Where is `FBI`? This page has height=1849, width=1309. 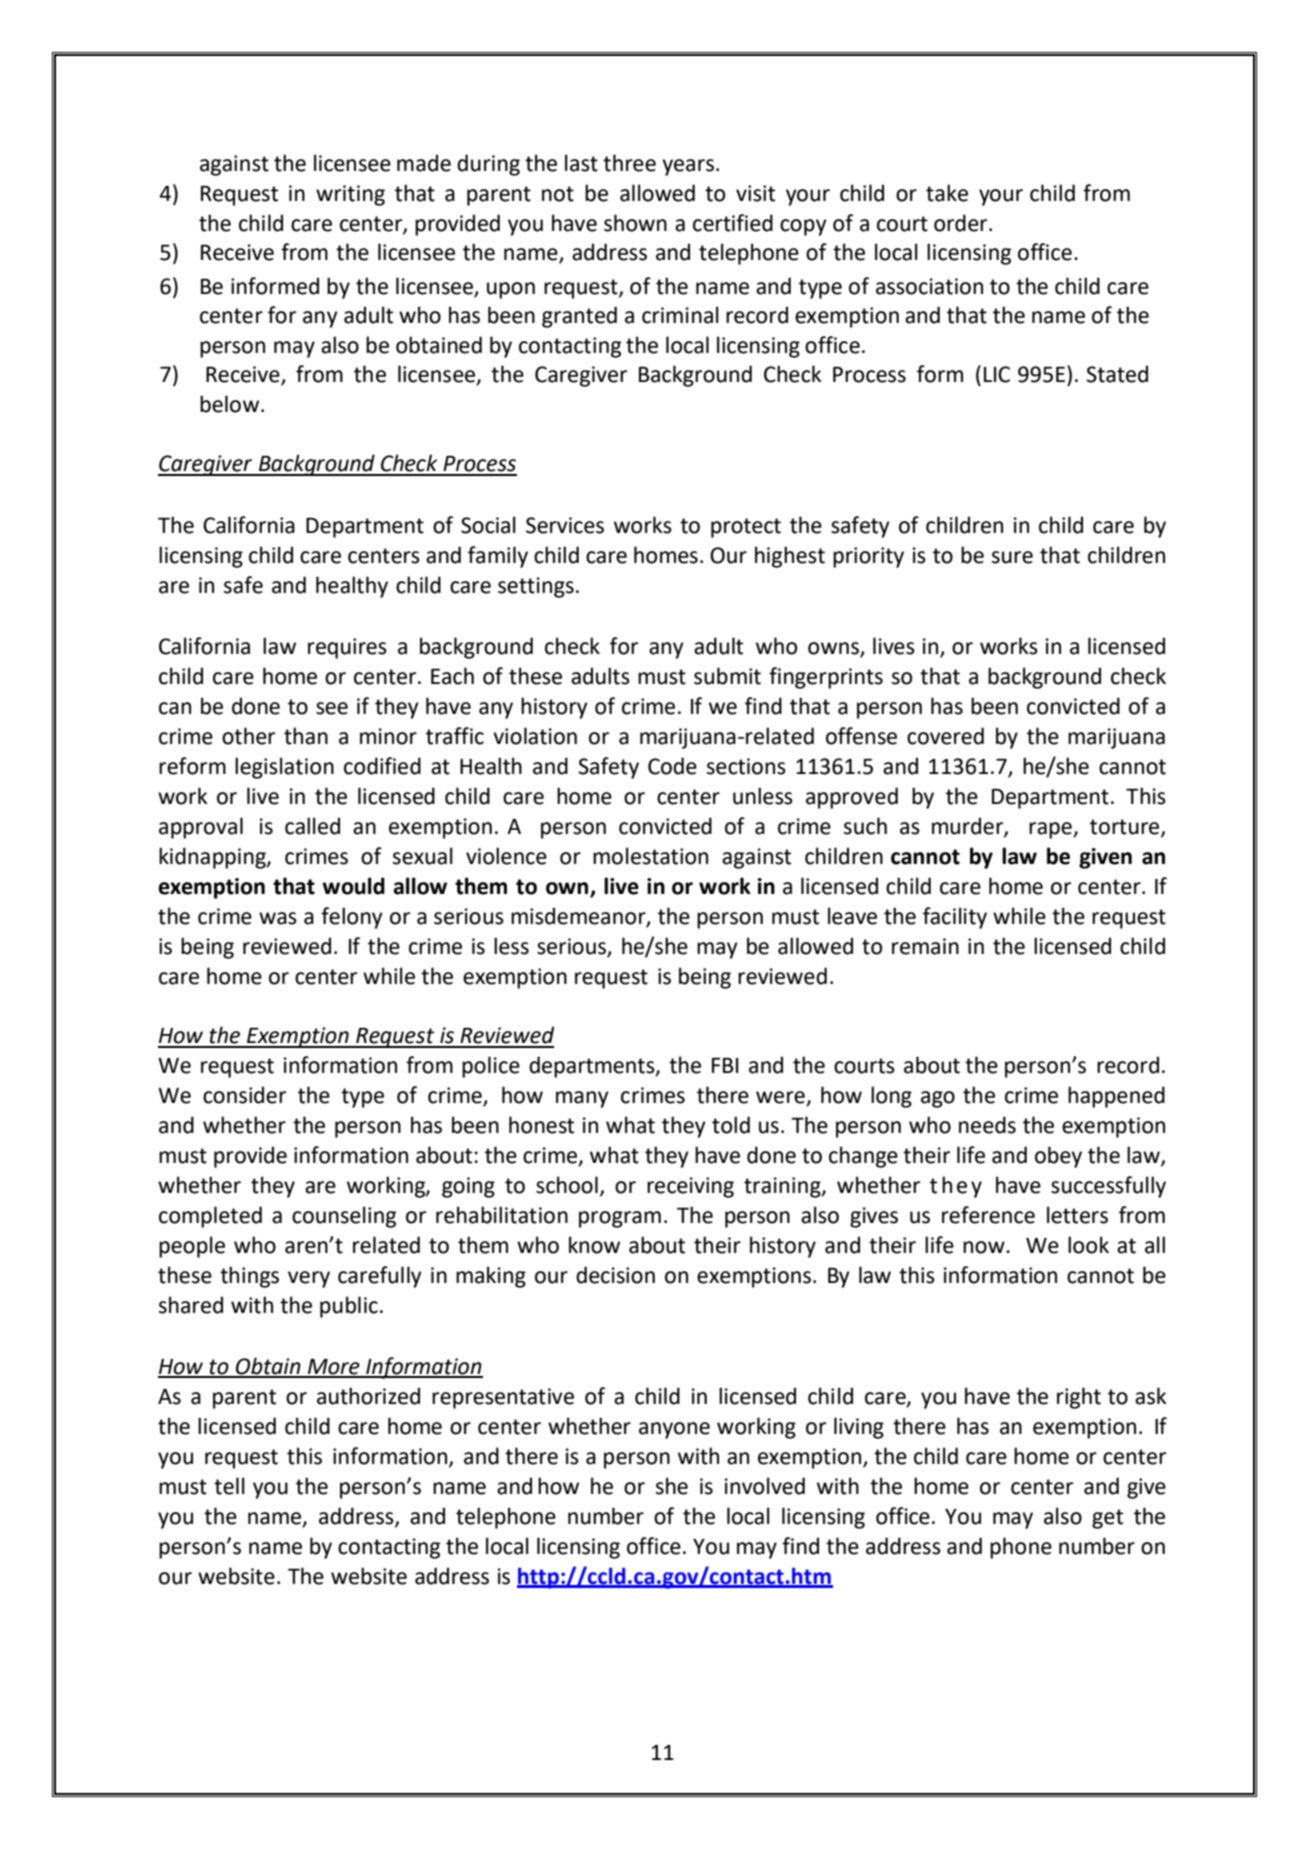 FBI is located at coordinates (725, 1065).
